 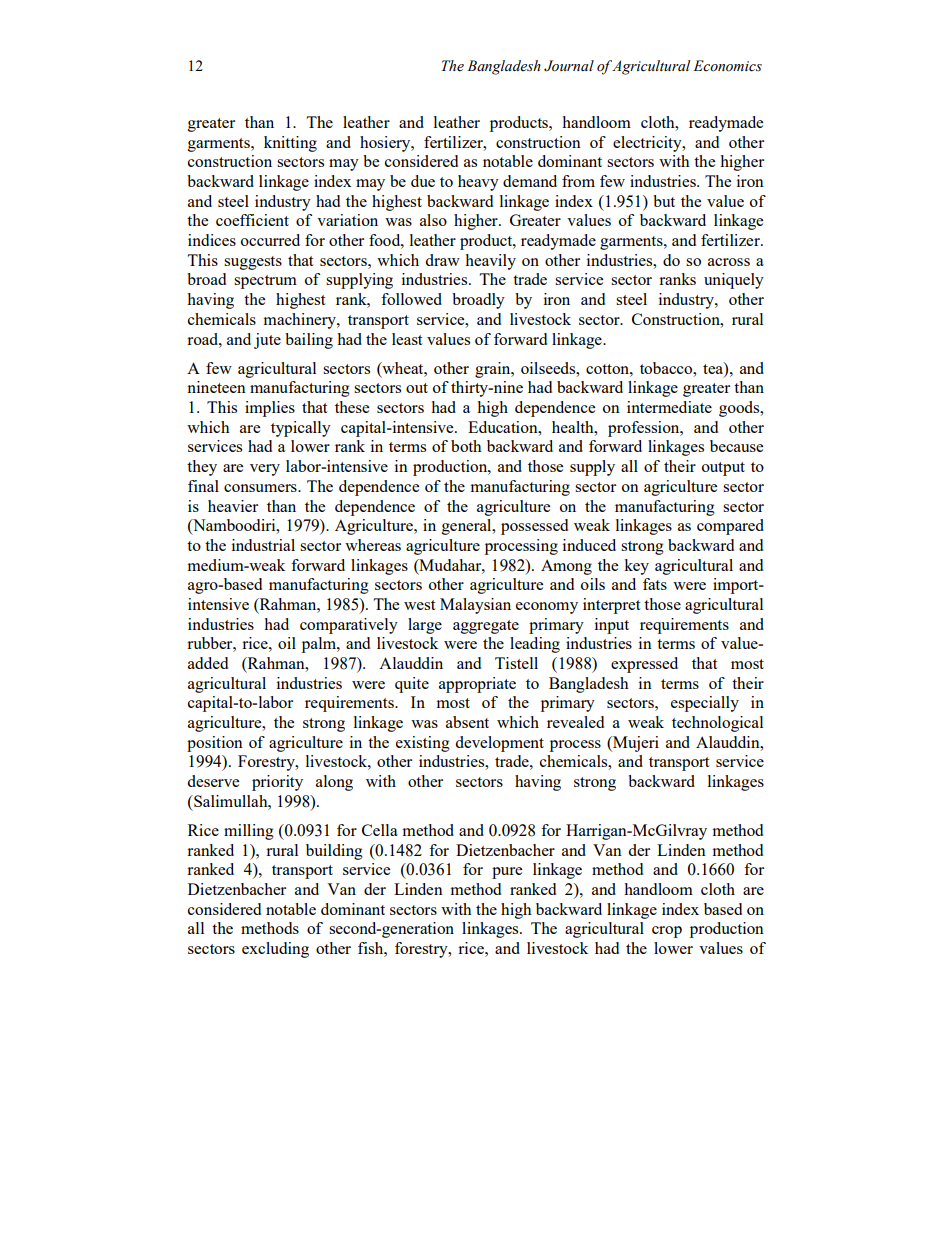 What do you see at coordinates (267, 341) in the document?
I see `jute` at bounding box center [267, 341].
